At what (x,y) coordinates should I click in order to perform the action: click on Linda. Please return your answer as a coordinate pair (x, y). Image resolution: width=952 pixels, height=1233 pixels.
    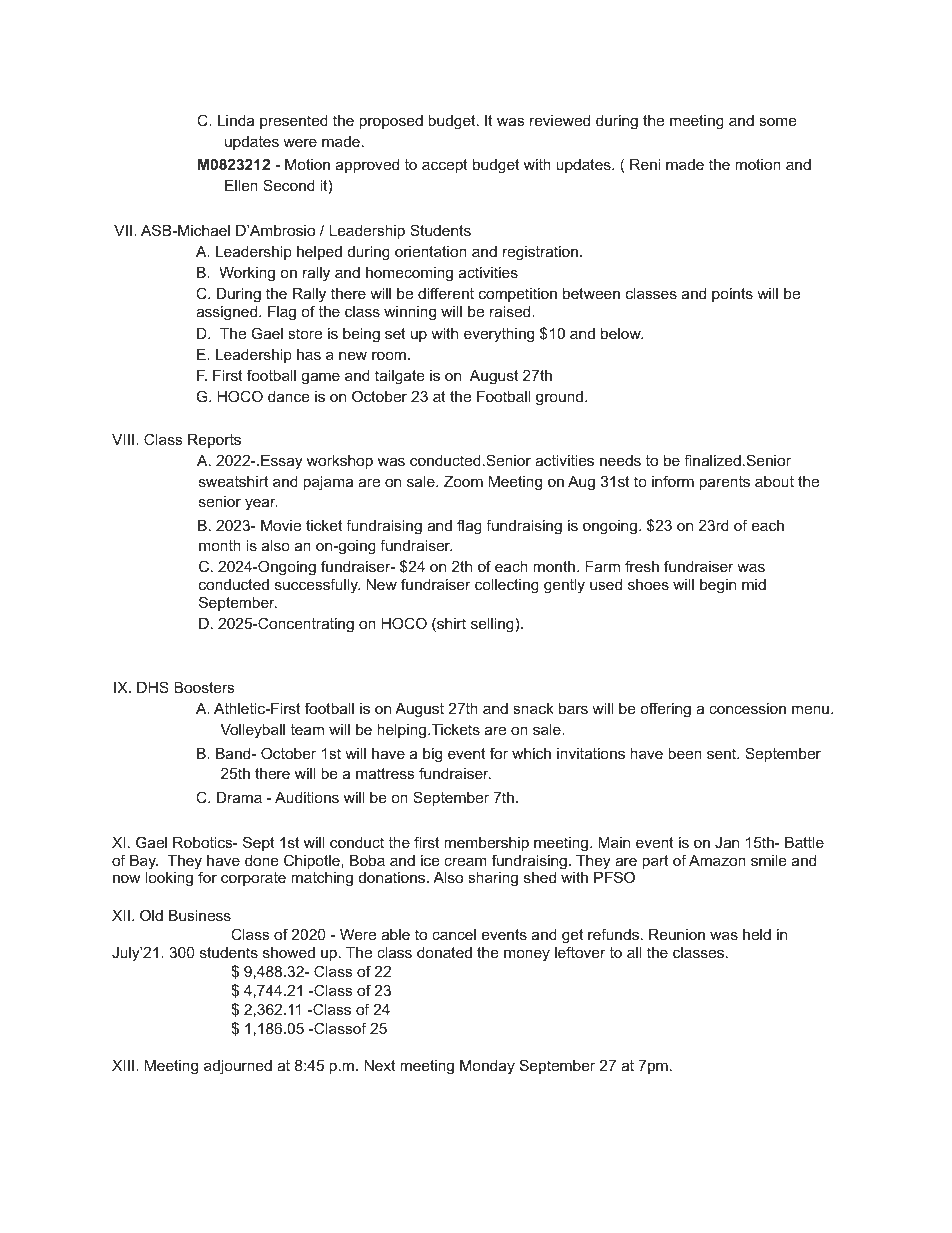
    Looking at the image, I should click on (236, 120).
